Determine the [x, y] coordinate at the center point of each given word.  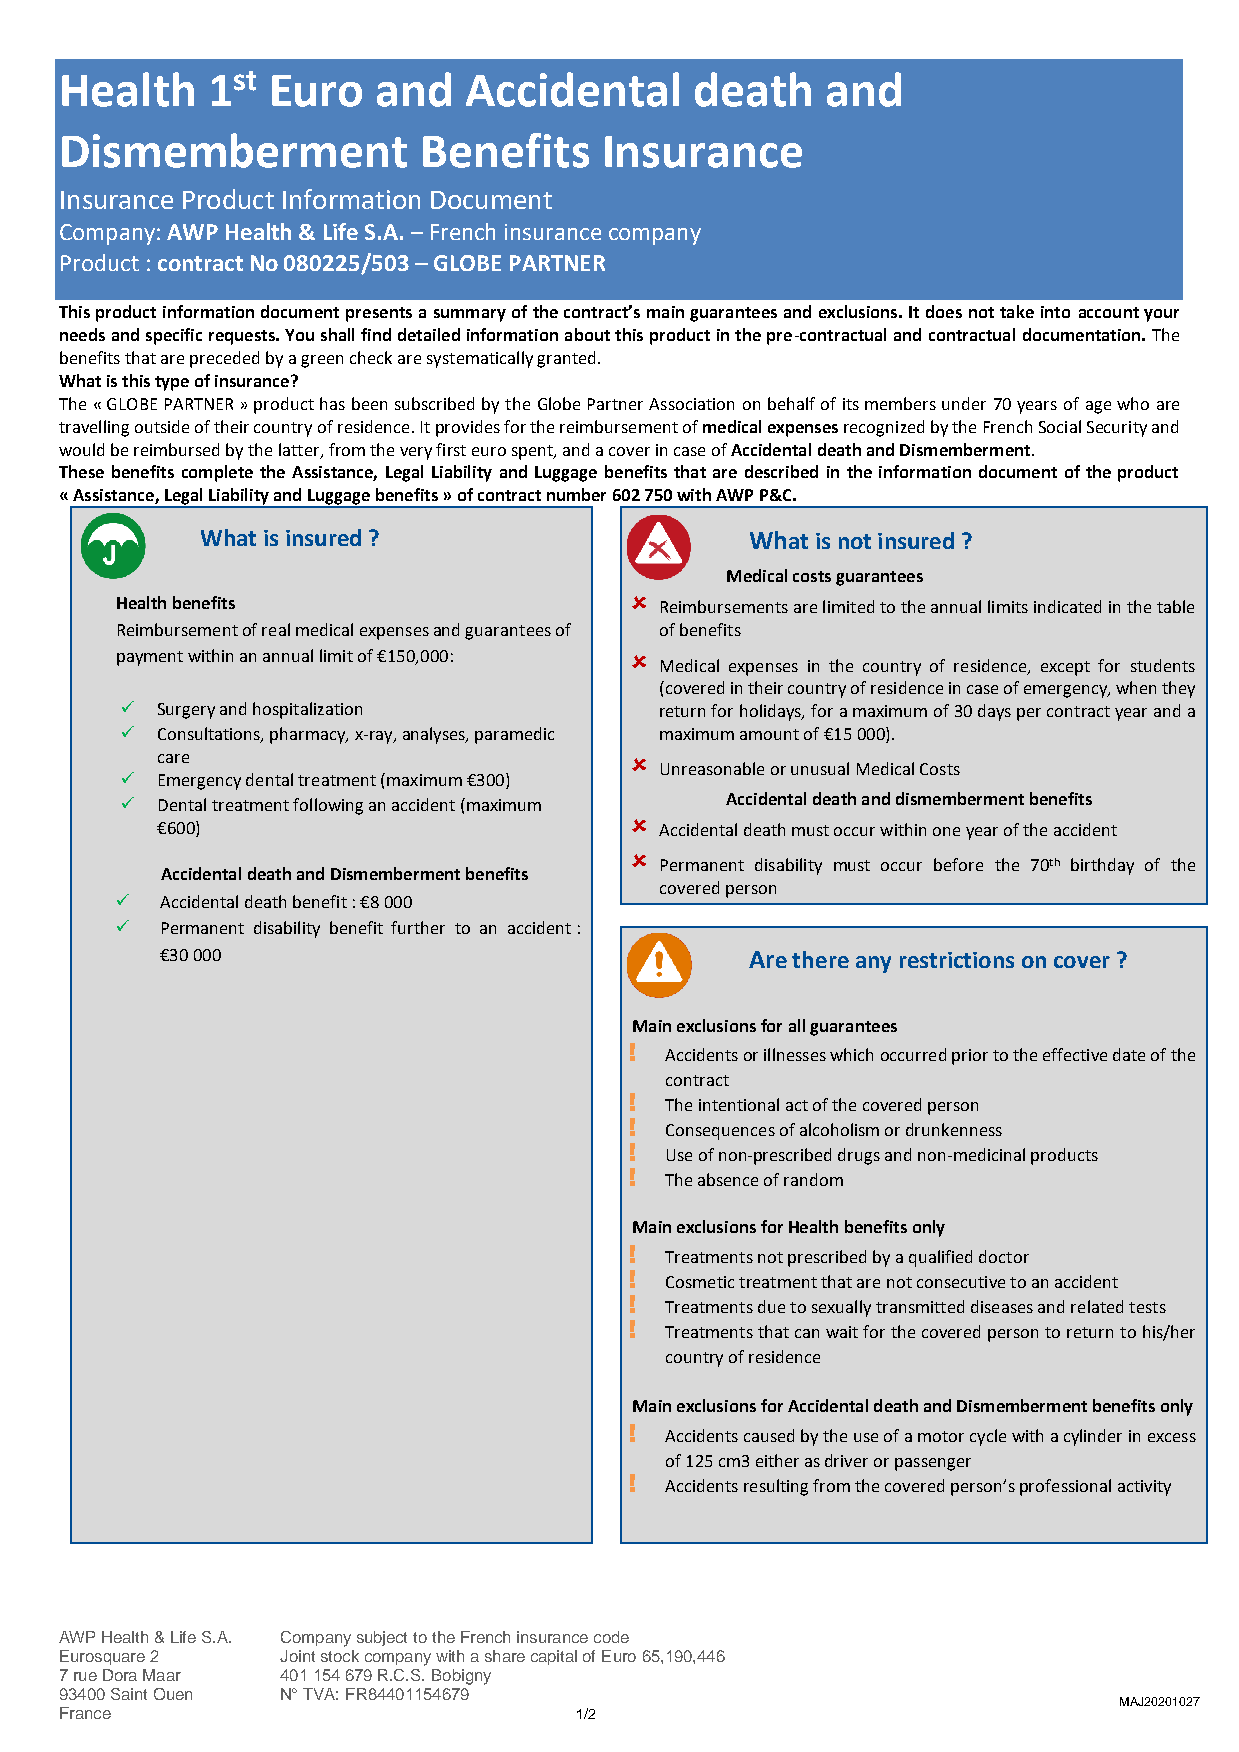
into [1055, 312]
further [418, 927]
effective [1075, 1054]
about [587, 334]
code [611, 1637]
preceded [224, 359]
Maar [162, 1675]
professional [1065, 1487]
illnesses [795, 1054]
